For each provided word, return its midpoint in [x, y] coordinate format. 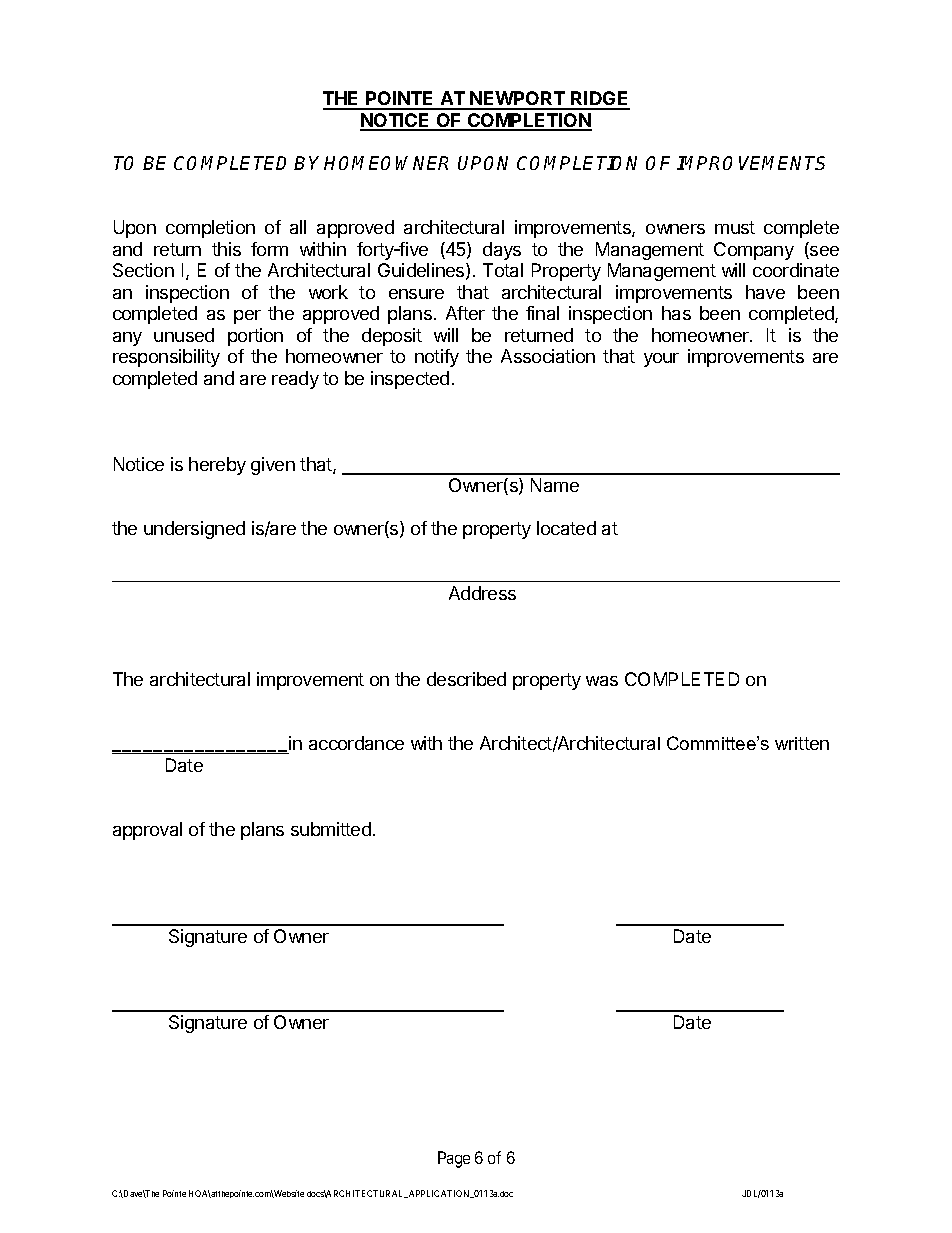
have [765, 292]
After [465, 313]
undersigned [194, 530]
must [735, 227]
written [802, 743]
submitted [331, 829]
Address [482, 593]
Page [454, 1159]
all [298, 227]
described [466, 679]
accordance [356, 743]
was [602, 681]
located [566, 528]
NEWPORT [517, 100]
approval [147, 831]
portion [255, 337]
